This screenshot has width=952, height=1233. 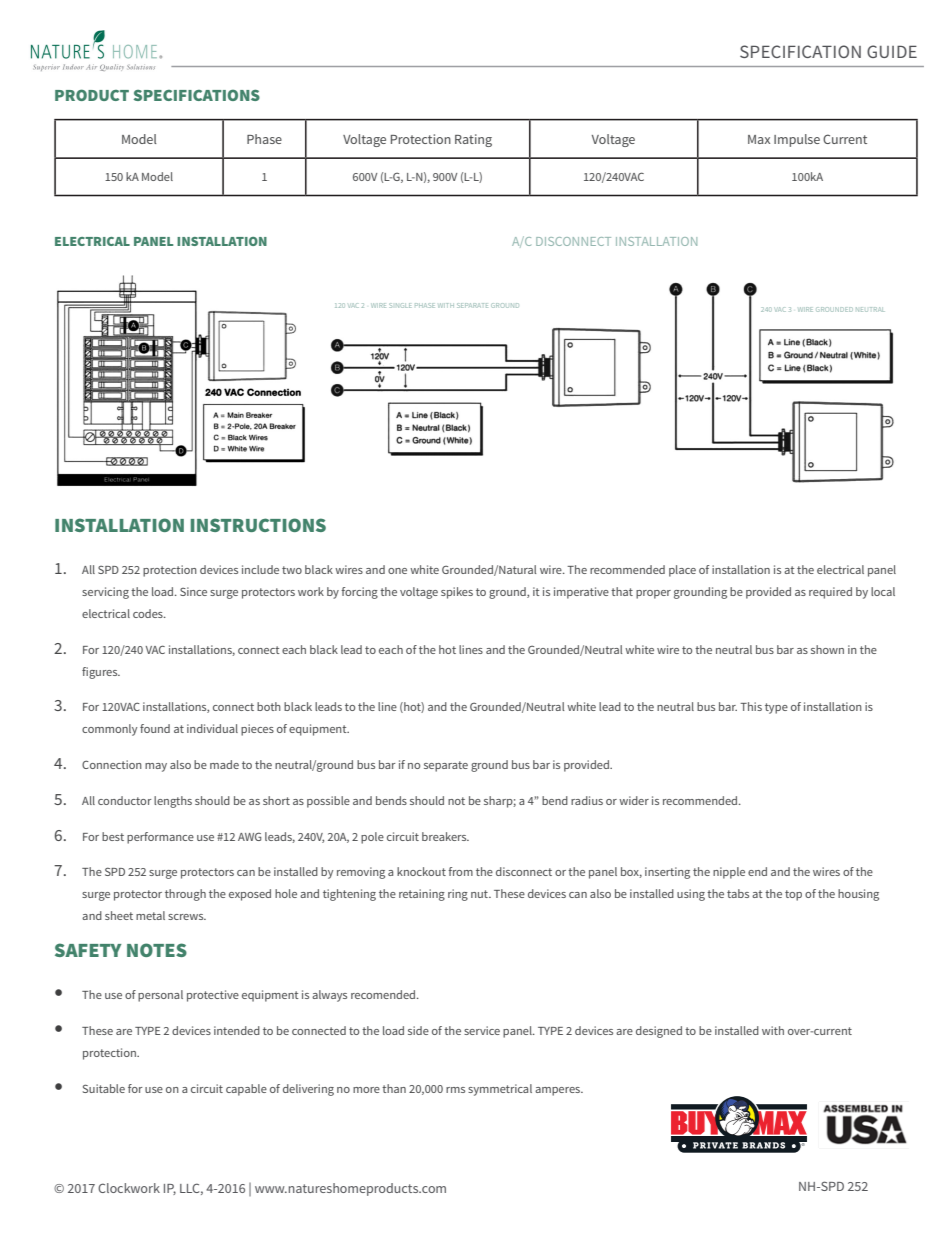 What do you see at coordinates (759, 139) in the screenshot?
I see `Max` at bounding box center [759, 139].
